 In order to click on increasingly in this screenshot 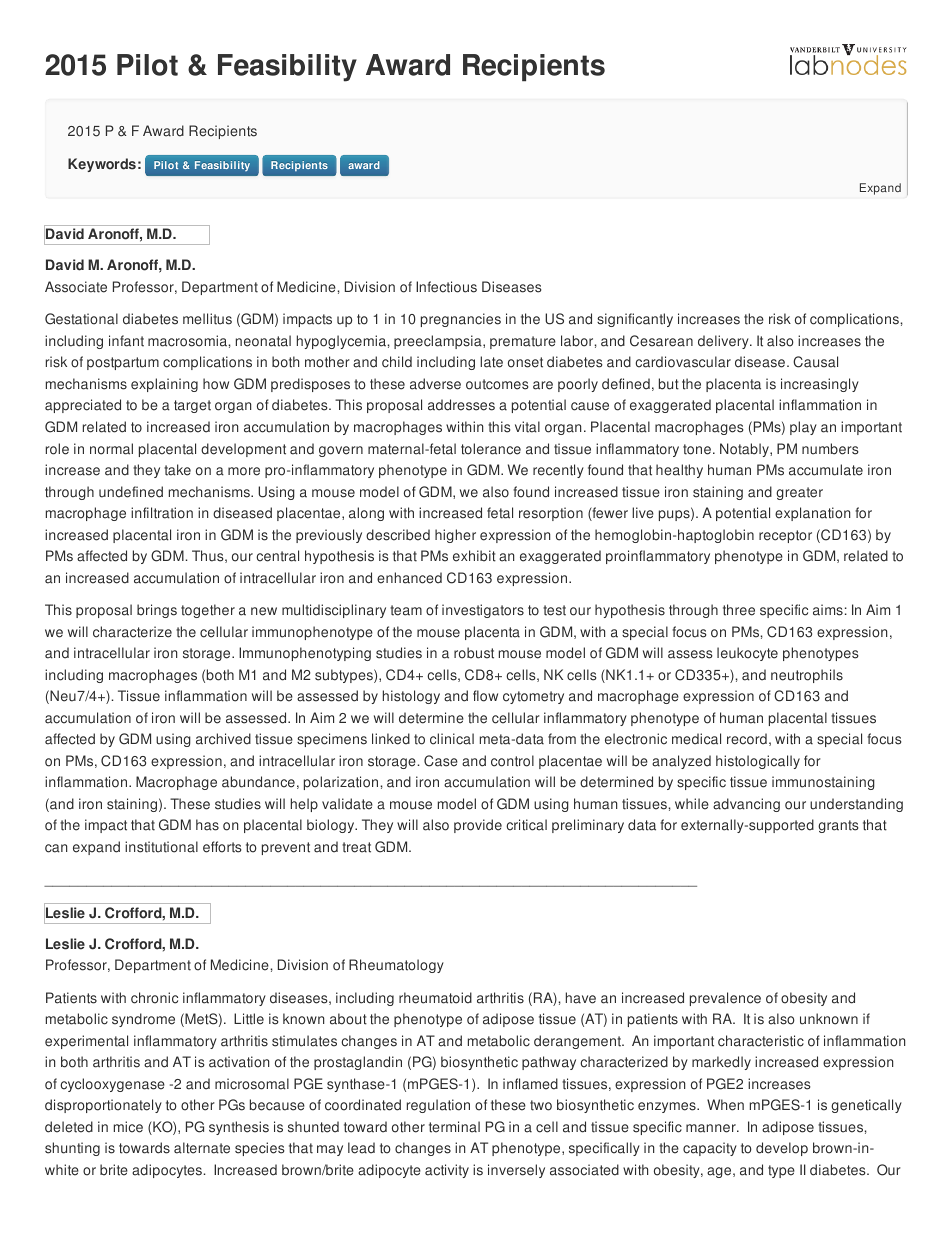, I will do `click(820, 385)`.
